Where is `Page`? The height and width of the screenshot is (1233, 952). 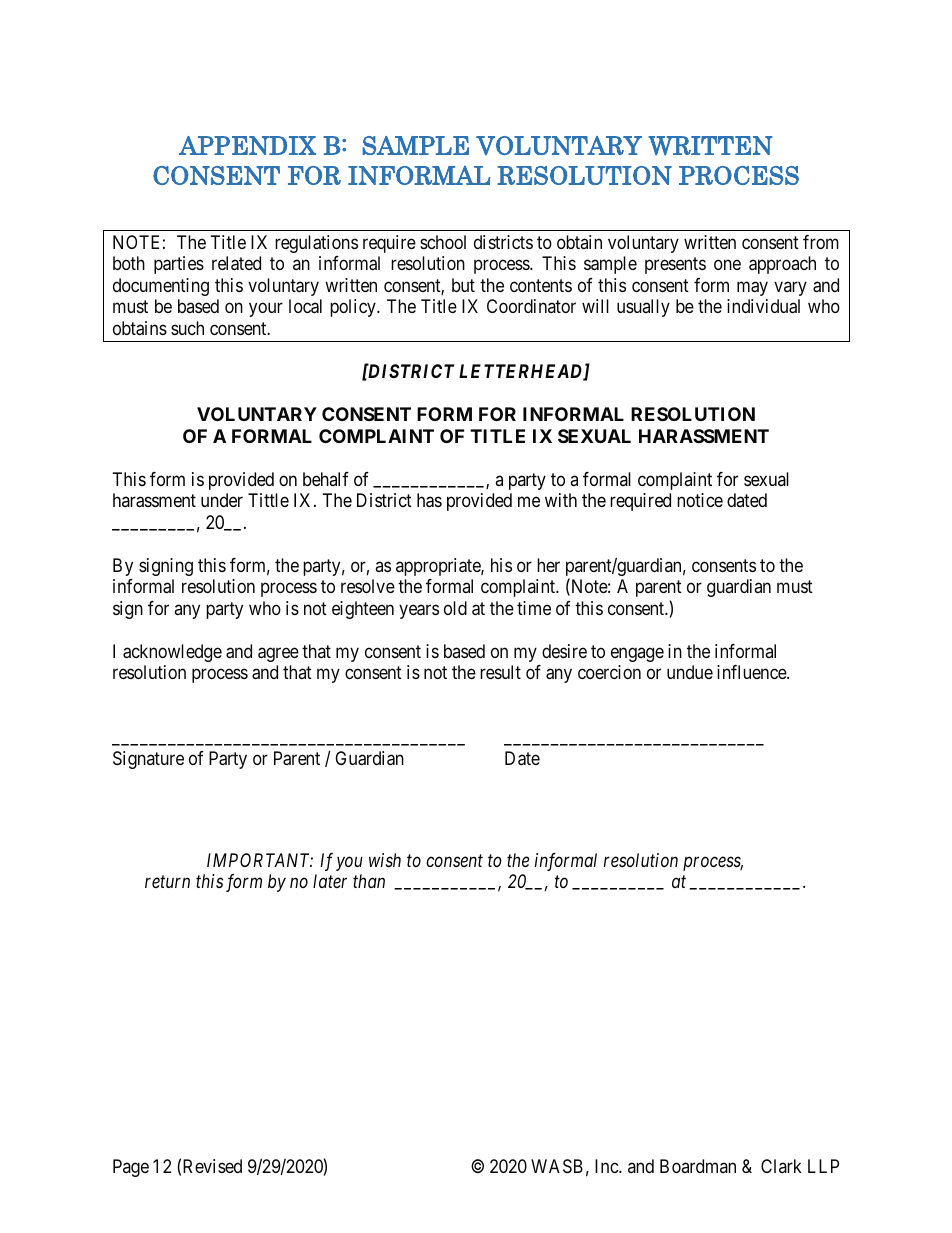 Page is located at coordinates (131, 1168).
